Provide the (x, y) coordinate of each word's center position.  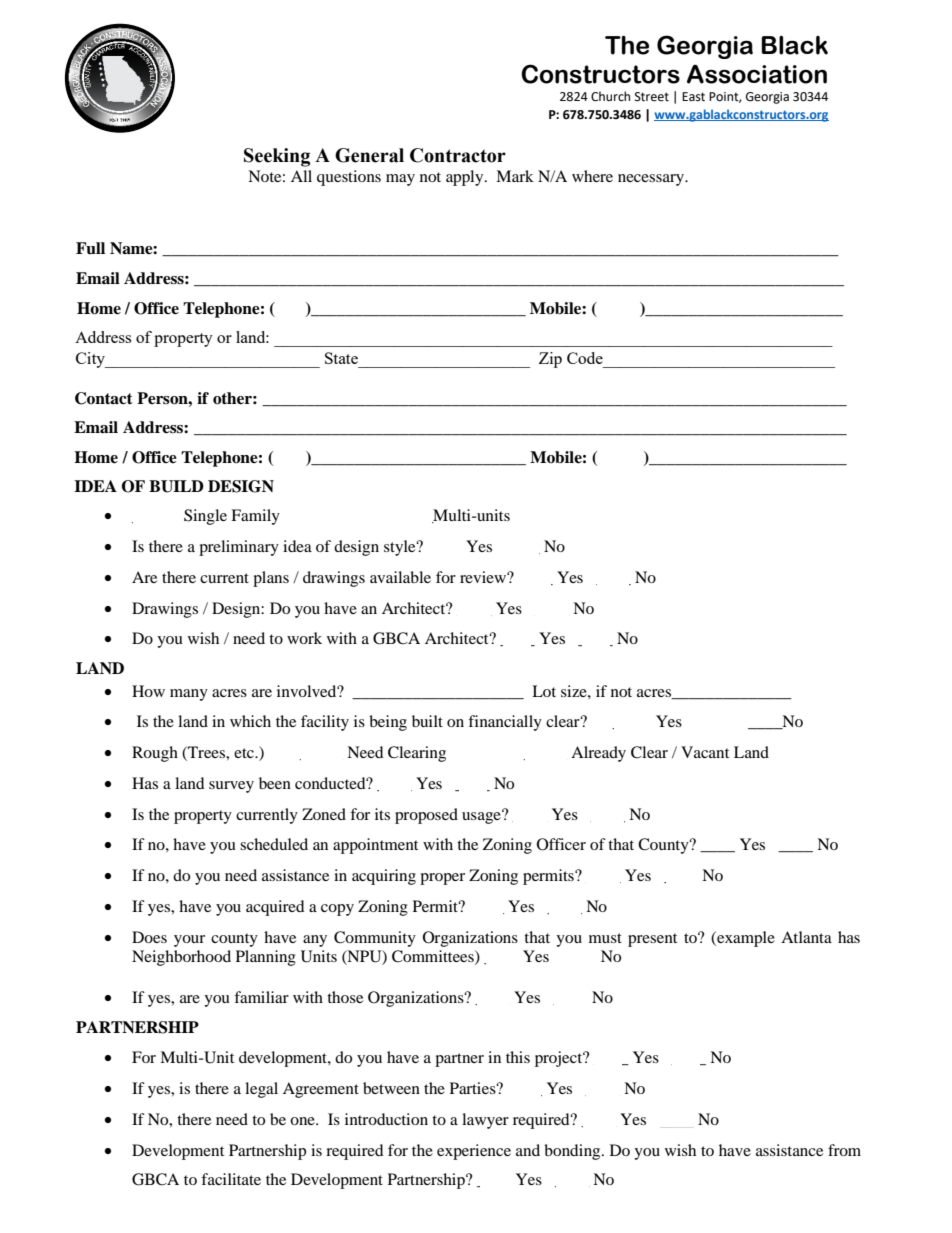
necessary (652, 180)
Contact (104, 398)
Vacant (705, 752)
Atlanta (806, 937)
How (148, 691)
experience (474, 1152)
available (400, 577)
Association (757, 74)
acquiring (384, 877)
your (189, 941)
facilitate (231, 1179)
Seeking (277, 157)
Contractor (458, 155)
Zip (550, 360)
